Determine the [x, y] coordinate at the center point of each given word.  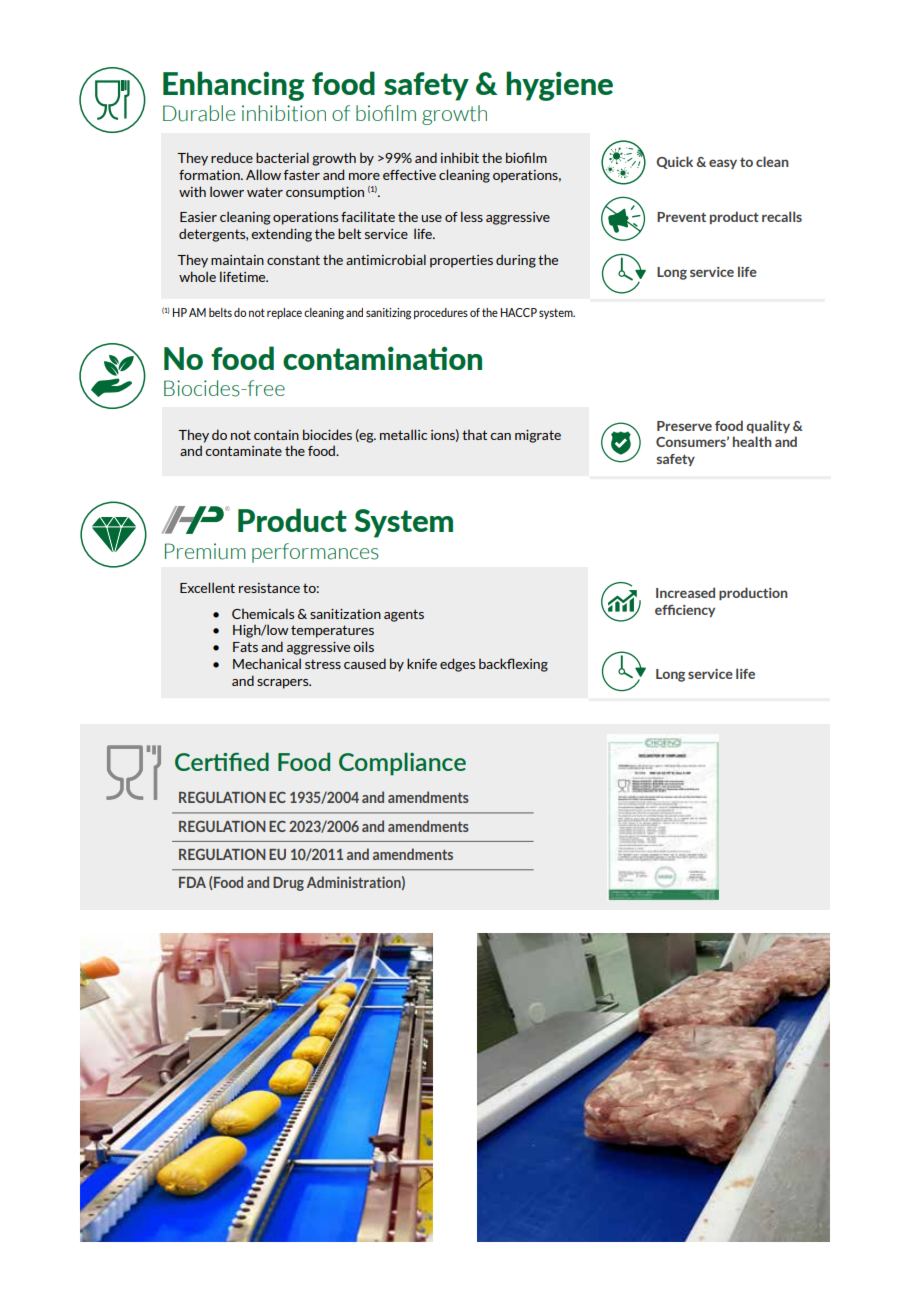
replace [284, 313]
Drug [288, 884]
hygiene [559, 86]
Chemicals [263, 613]
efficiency [685, 610]
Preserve [684, 426]
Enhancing [233, 86]
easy [723, 164]
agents [404, 615]
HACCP [519, 312]
